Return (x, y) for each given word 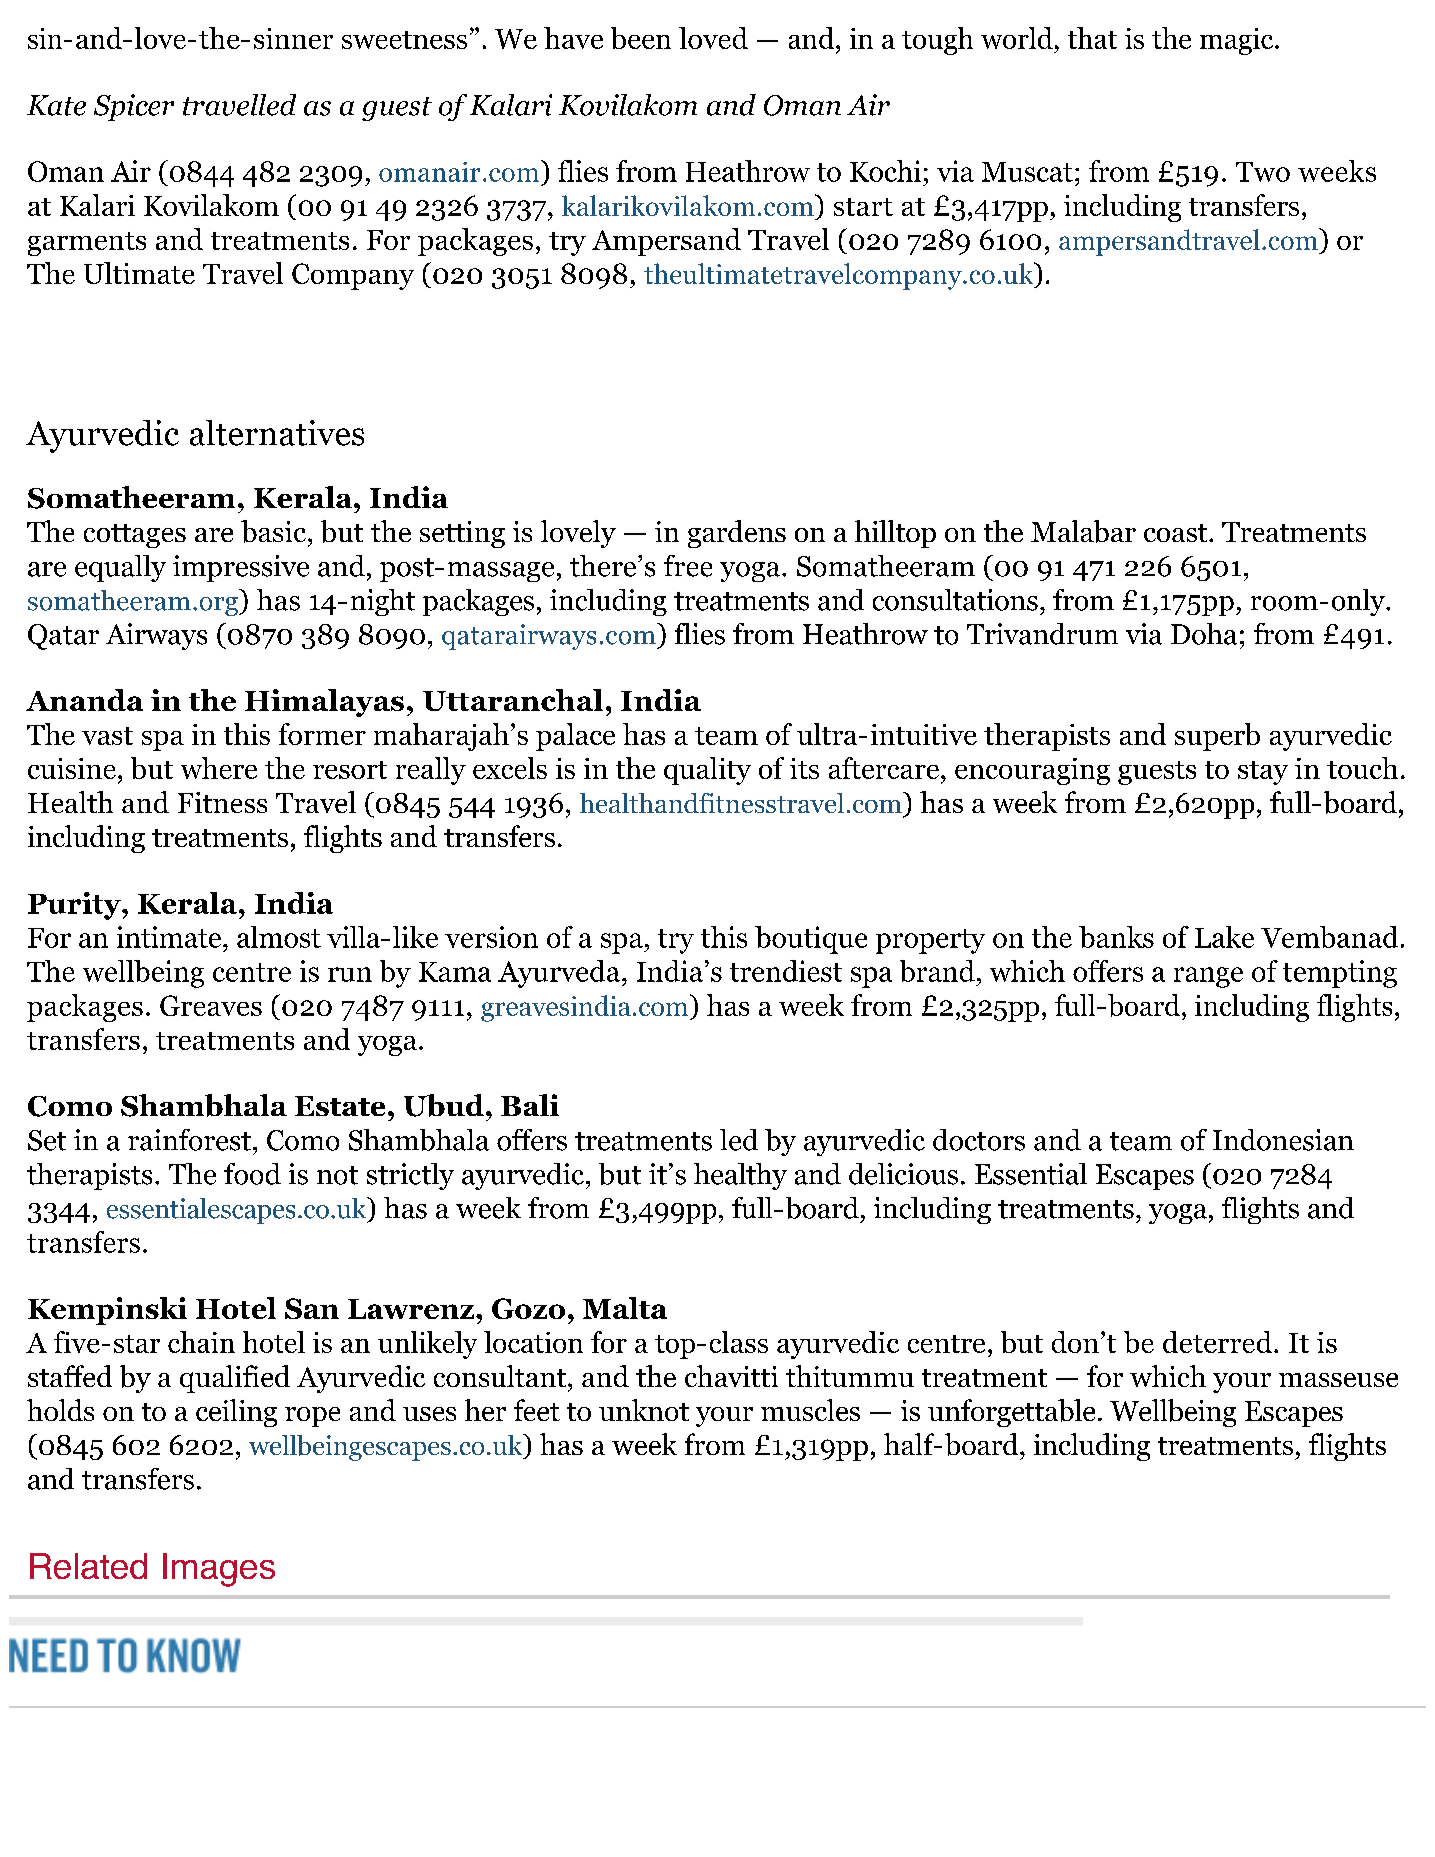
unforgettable (1011, 1413)
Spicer (134, 107)
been (641, 38)
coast (1177, 533)
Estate (340, 1106)
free (688, 566)
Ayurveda (559, 974)
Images (219, 1570)
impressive (241, 568)
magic (1238, 41)
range (1208, 977)
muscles (810, 1410)
